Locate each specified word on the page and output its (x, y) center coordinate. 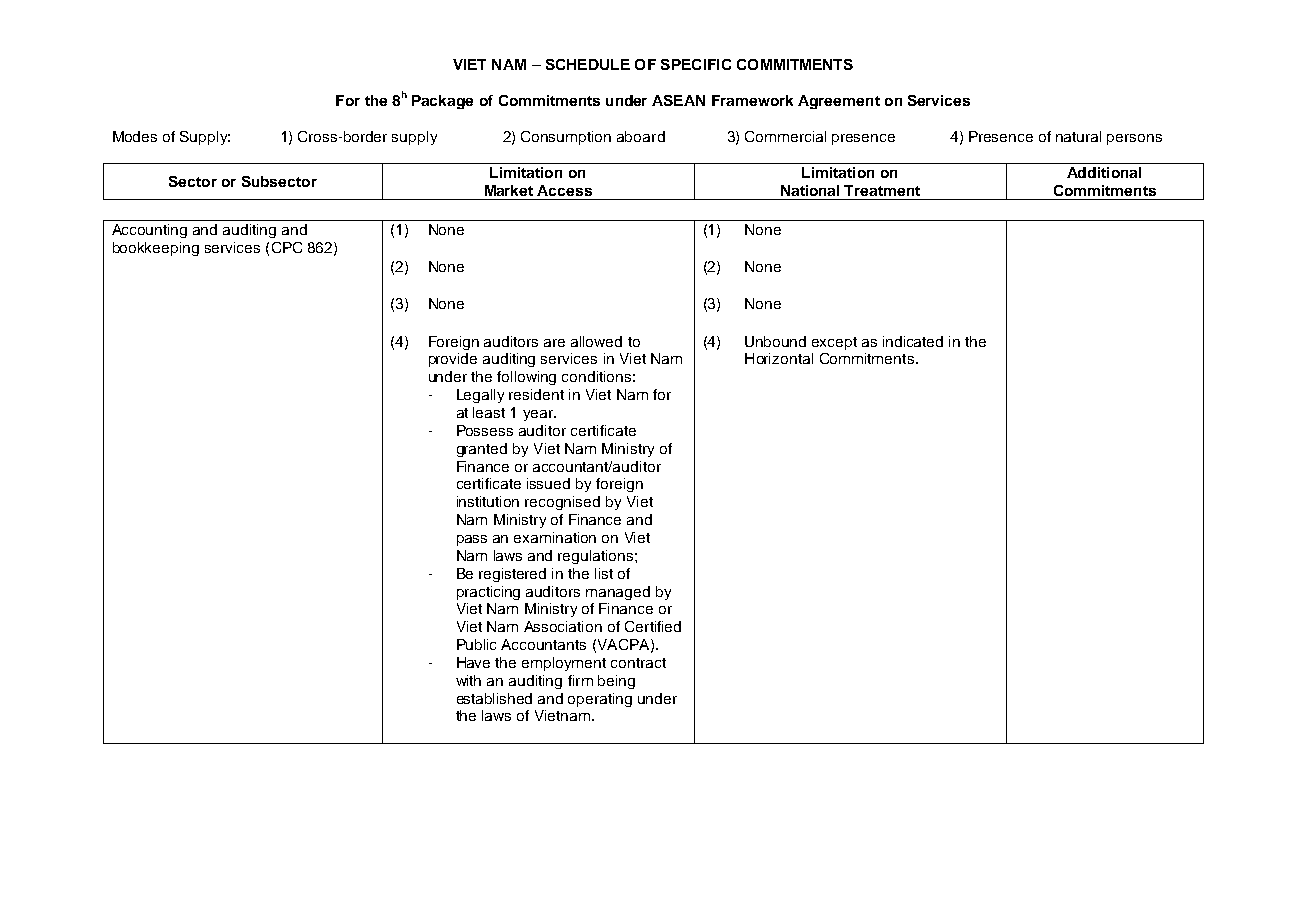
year (539, 415)
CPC (287, 247)
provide (453, 360)
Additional (1104, 172)
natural (1078, 136)
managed (618, 593)
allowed (596, 341)
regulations (597, 557)
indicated (913, 341)
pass (472, 540)
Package (442, 102)
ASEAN (678, 100)
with (468, 680)
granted (482, 450)
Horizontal (779, 358)
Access (564, 190)
